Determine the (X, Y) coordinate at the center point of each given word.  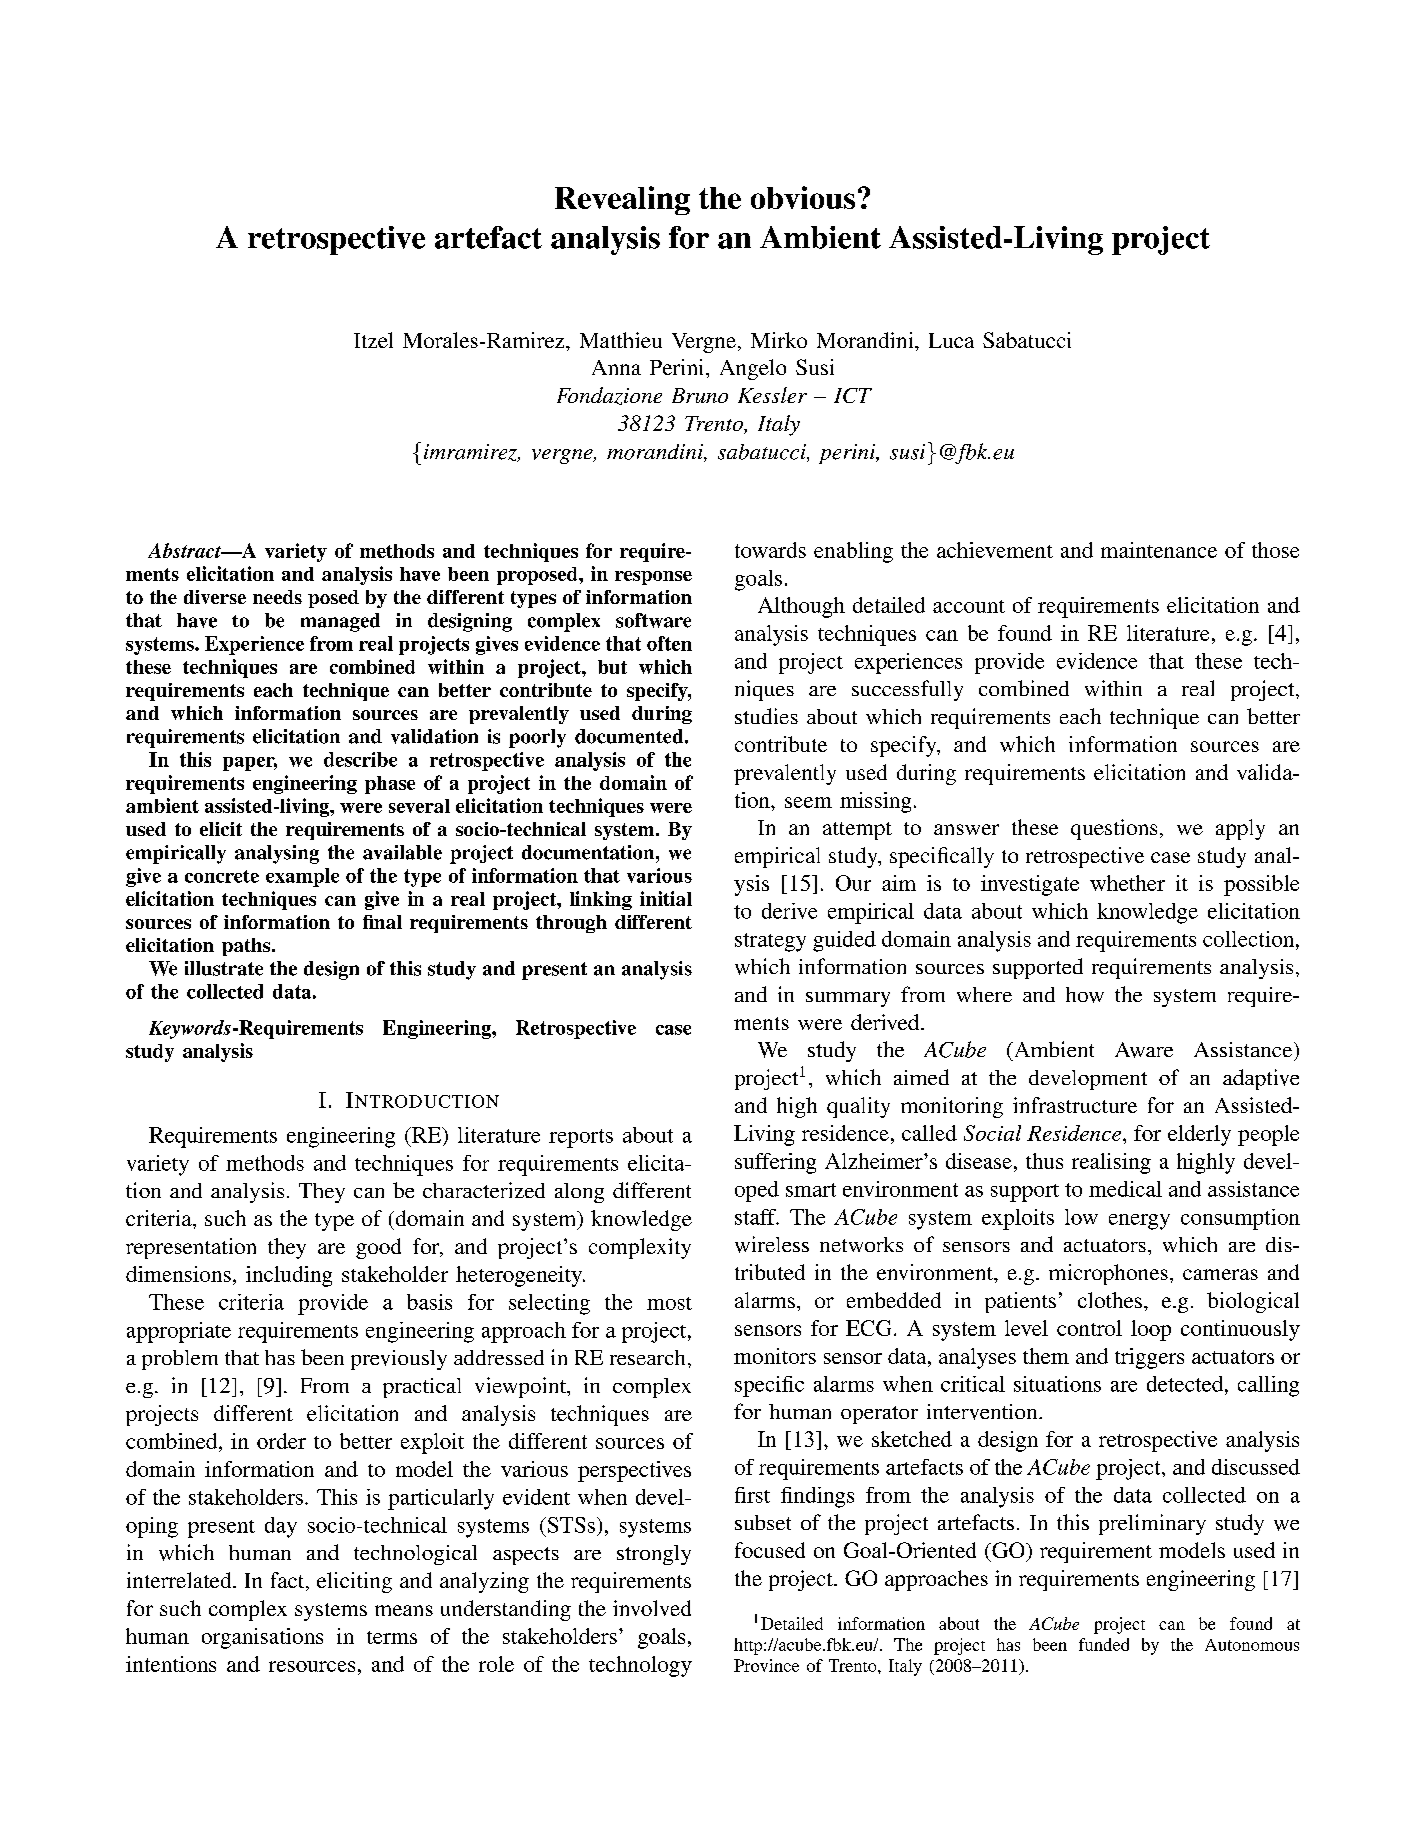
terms (392, 1637)
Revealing (622, 200)
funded (1104, 1644)
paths (247, 947)
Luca (951, 340)
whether (1127, 883)
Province (766, 1665)
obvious (803, 197)
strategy (770, 942)
